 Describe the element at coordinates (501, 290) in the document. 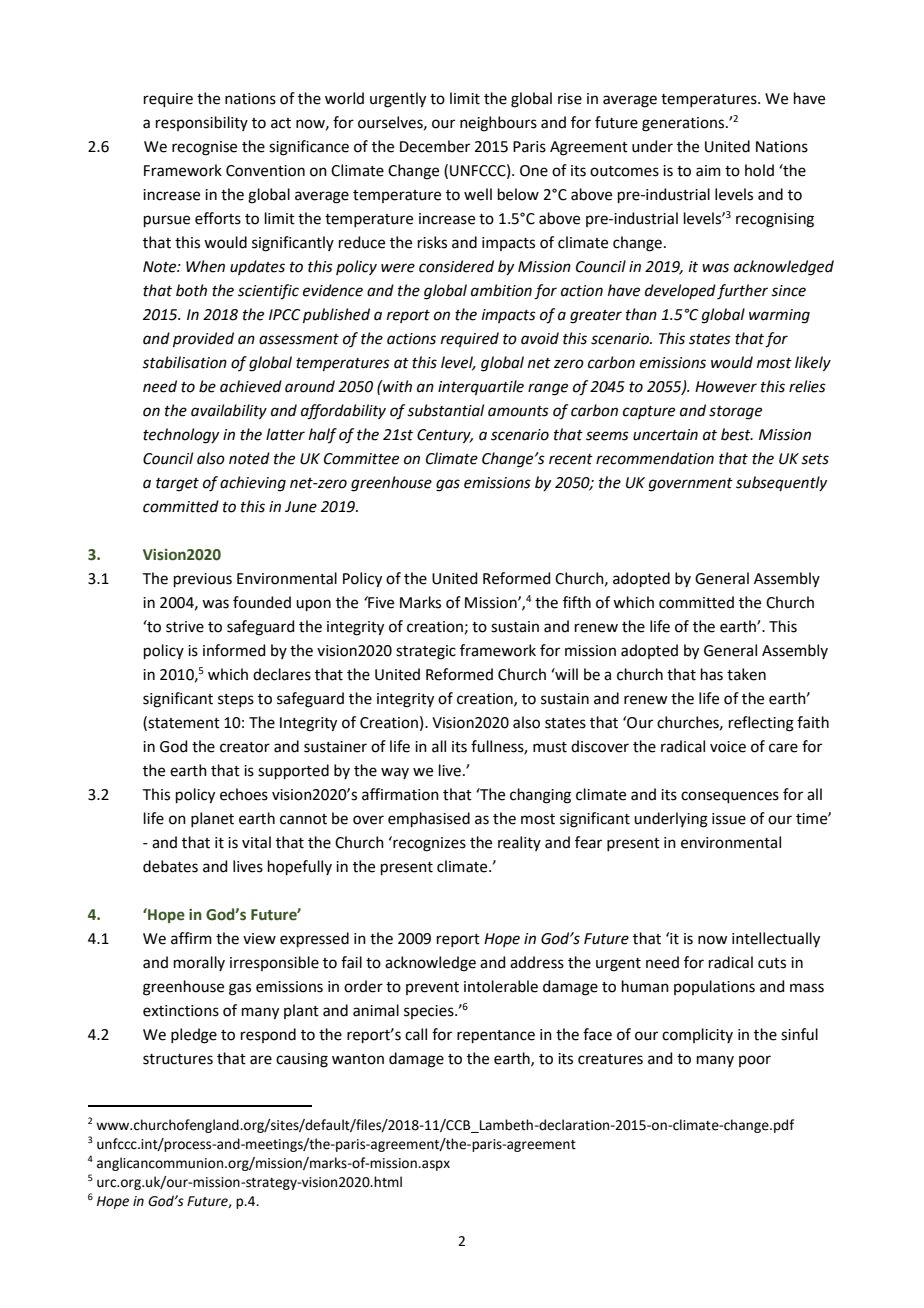

I see `ambition` at that location.
